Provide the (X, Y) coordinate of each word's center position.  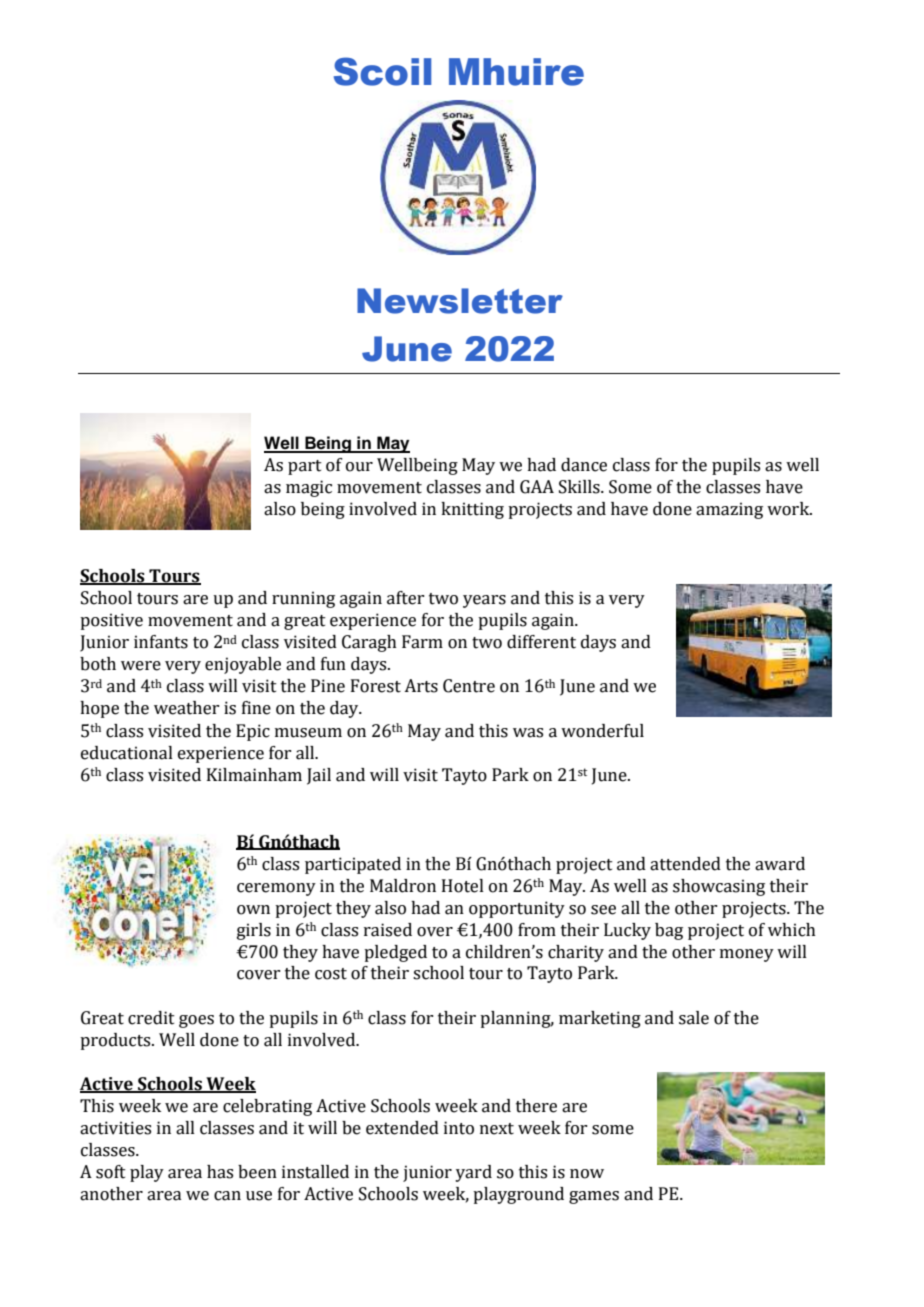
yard (473, 1173)
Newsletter (460, 301)
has (220, 1172)
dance (584, 465)
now (587, 1174)
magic (309, 488)
